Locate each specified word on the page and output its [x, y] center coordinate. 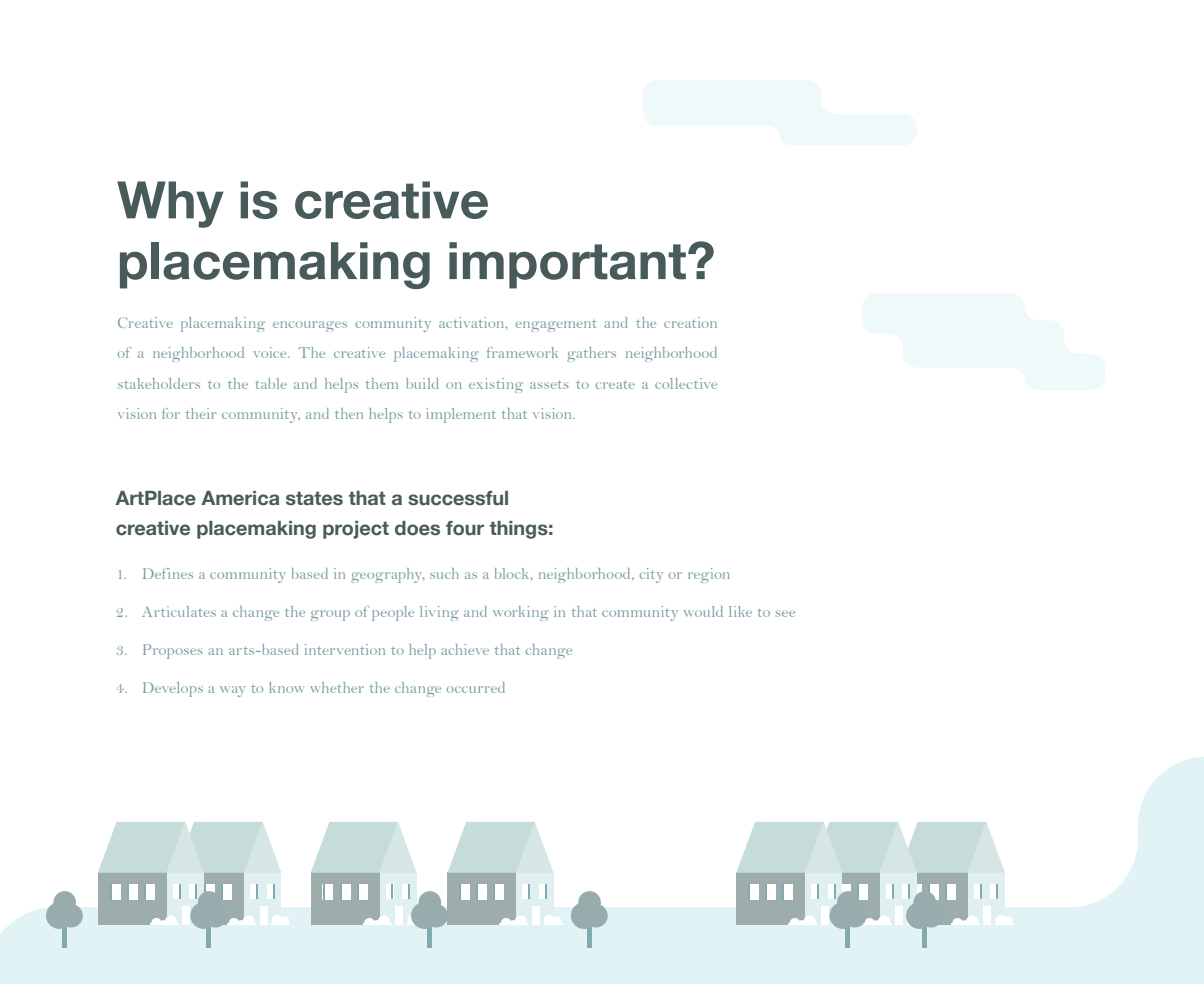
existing [496, 385]
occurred [475, 687]
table [271, 383]
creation [690, 322]
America [240, 498]
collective [686, 383]
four [465, 528]
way [232, 691]
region [709, 575]
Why [170, 204]
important [567, 265]
